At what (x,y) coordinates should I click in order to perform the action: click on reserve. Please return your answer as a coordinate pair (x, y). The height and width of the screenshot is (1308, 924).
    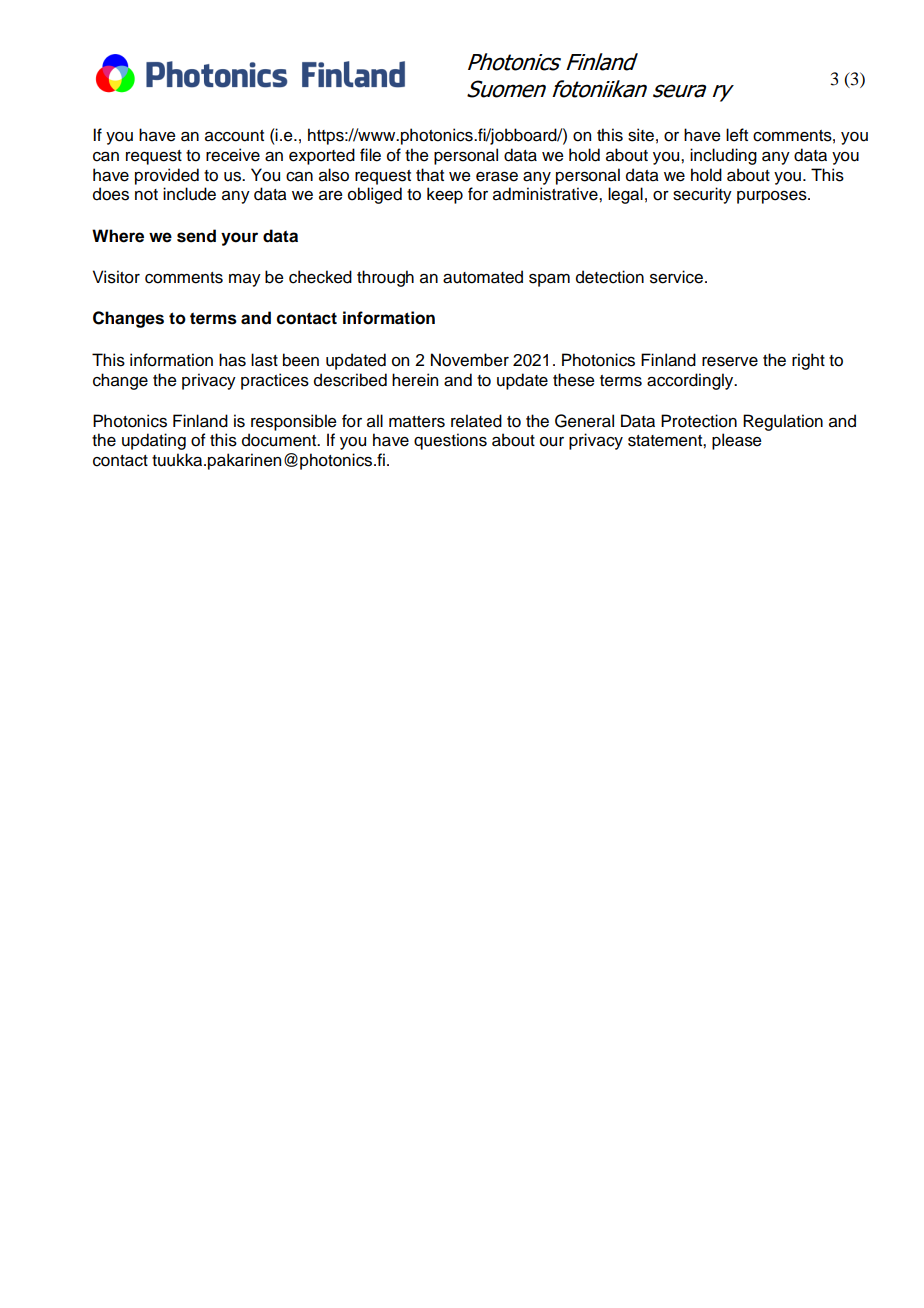
    Looking at the image, I should click on (730, 362).
